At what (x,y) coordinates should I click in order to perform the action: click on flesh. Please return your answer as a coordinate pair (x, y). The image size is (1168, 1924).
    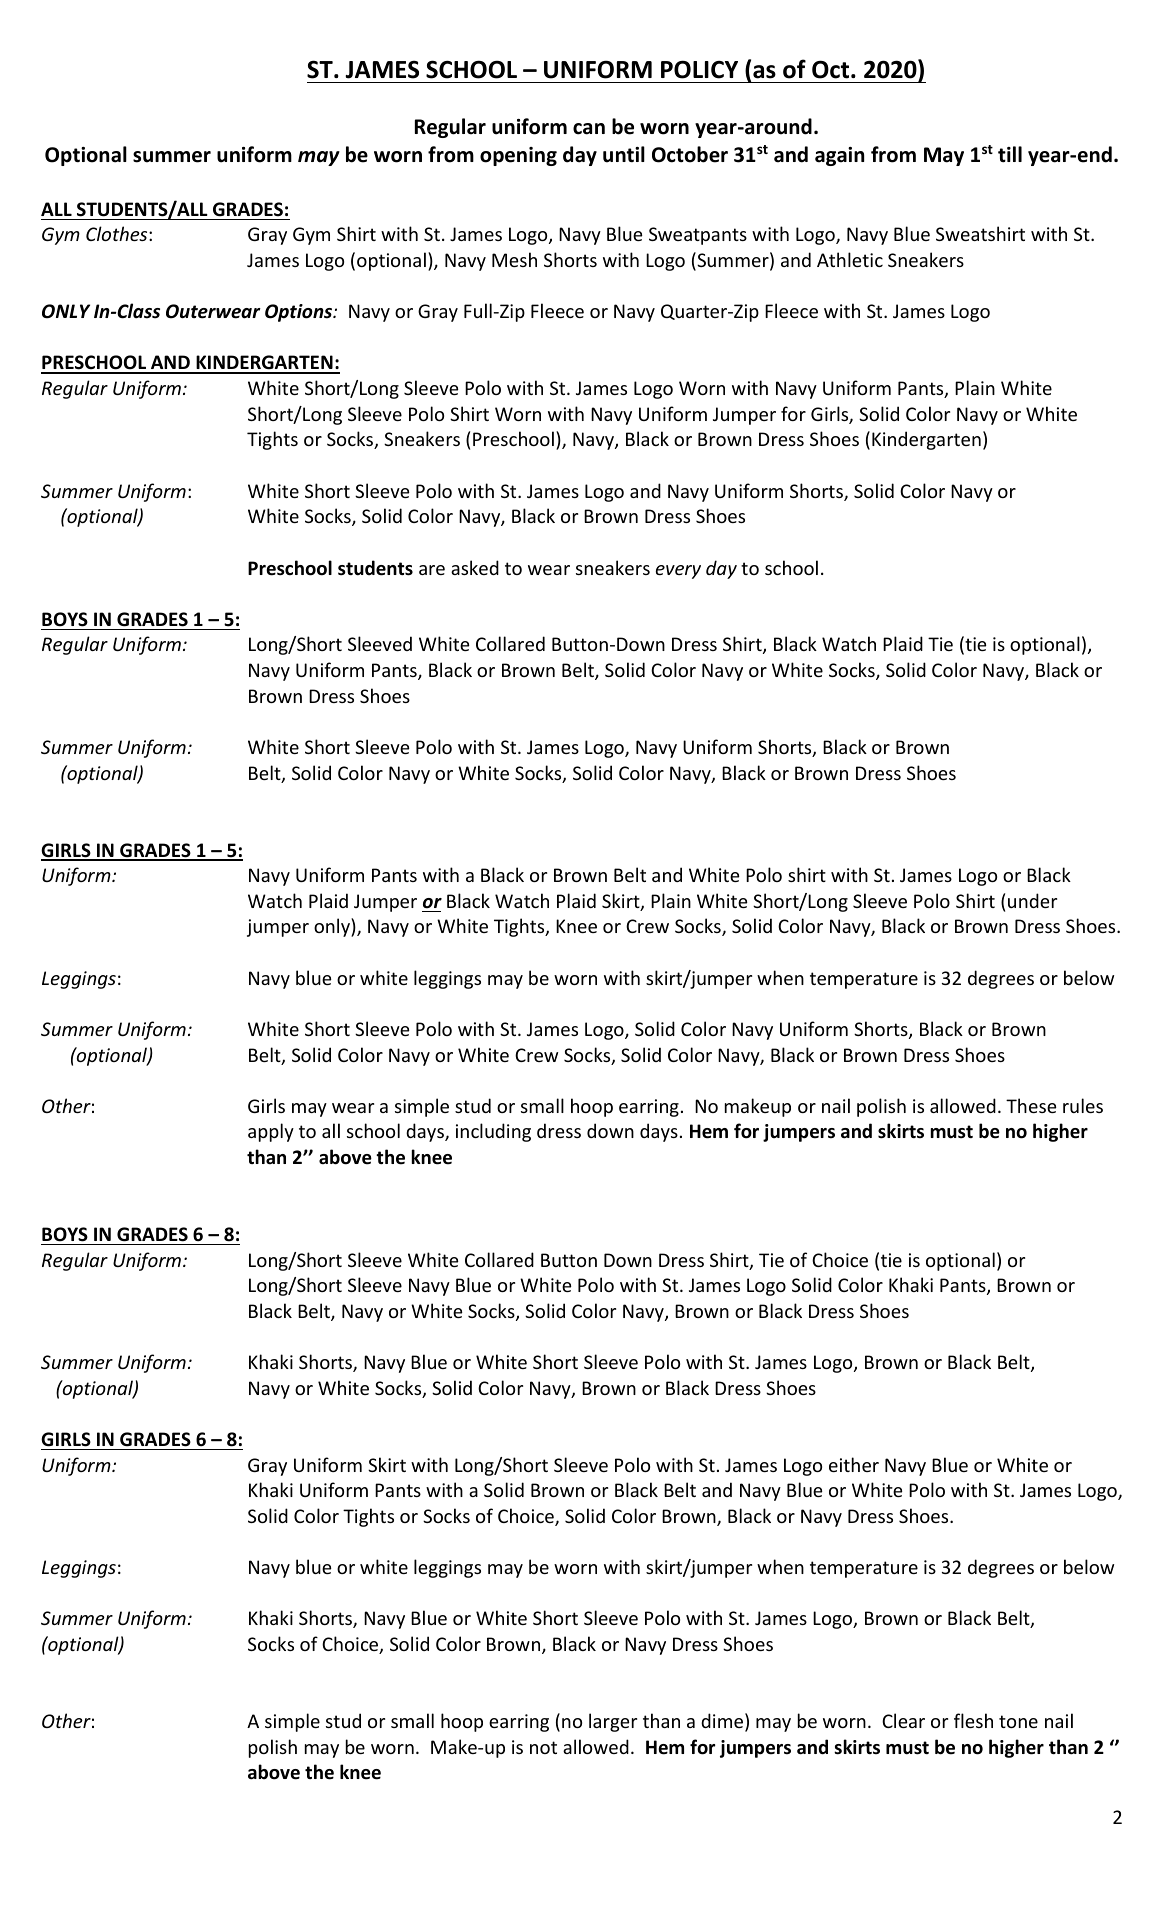
    Looking at the image, I should click on (973, 1720).
